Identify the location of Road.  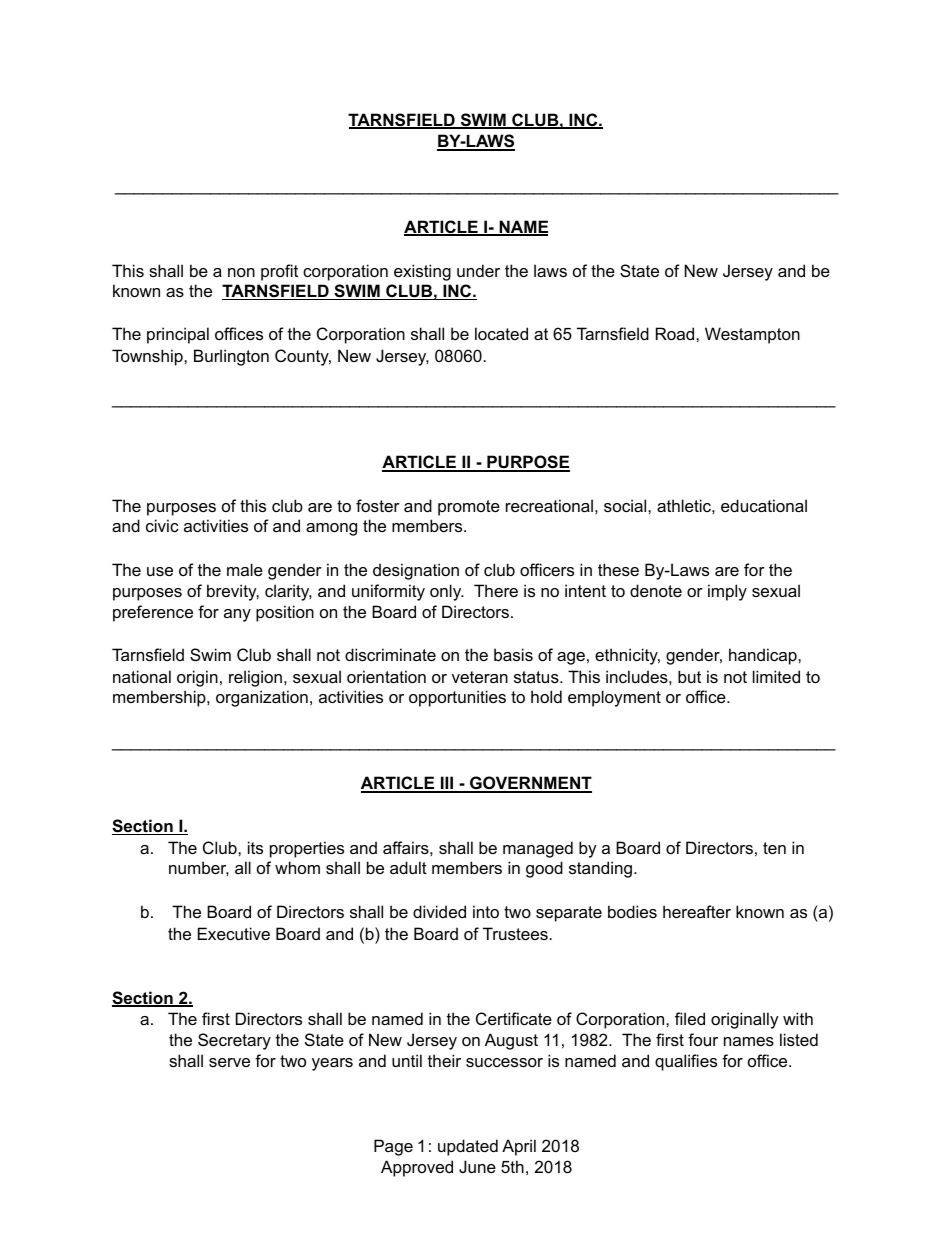
(676, 333).
